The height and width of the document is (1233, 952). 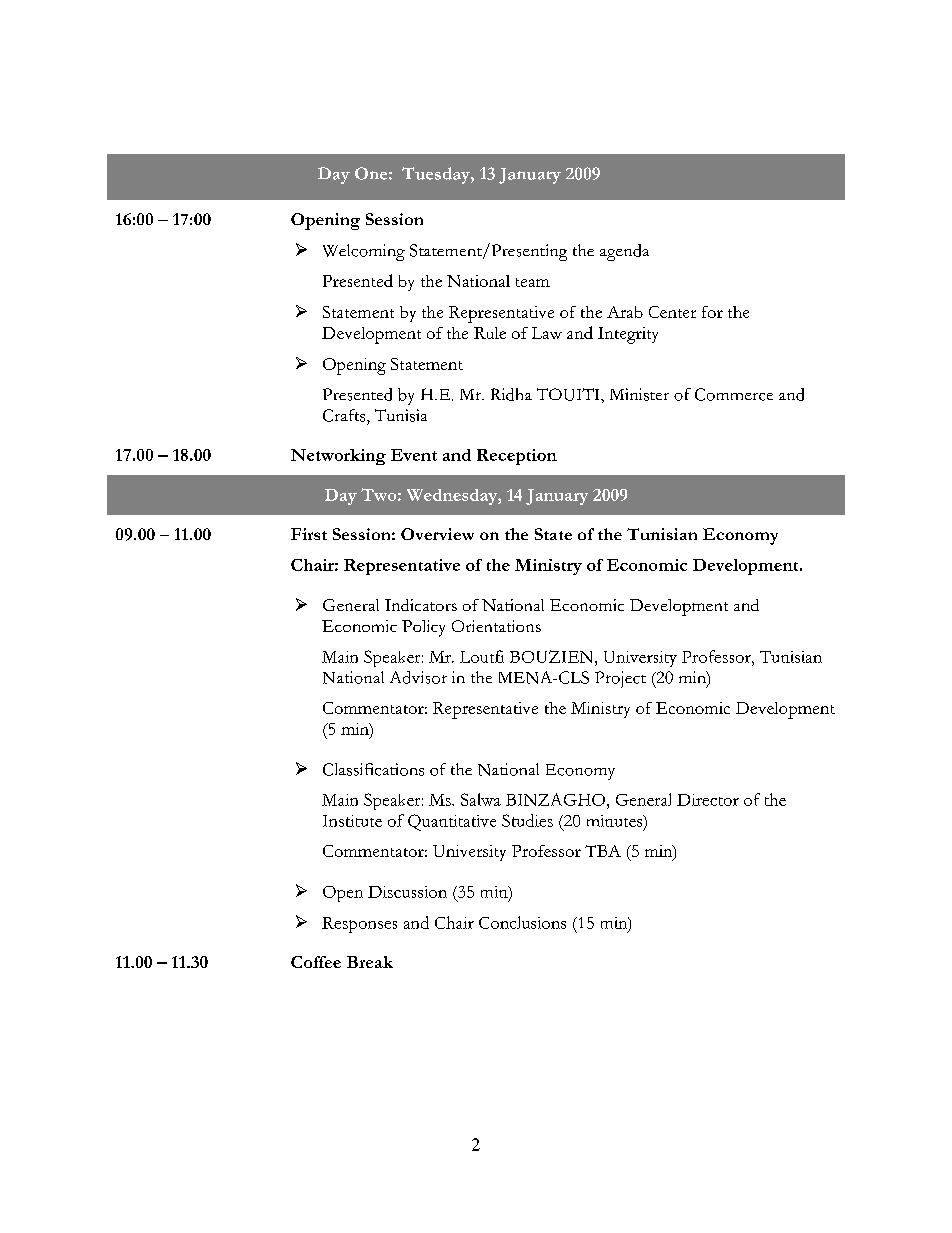 I want to click on Responses, so click(x=359, y=925).
